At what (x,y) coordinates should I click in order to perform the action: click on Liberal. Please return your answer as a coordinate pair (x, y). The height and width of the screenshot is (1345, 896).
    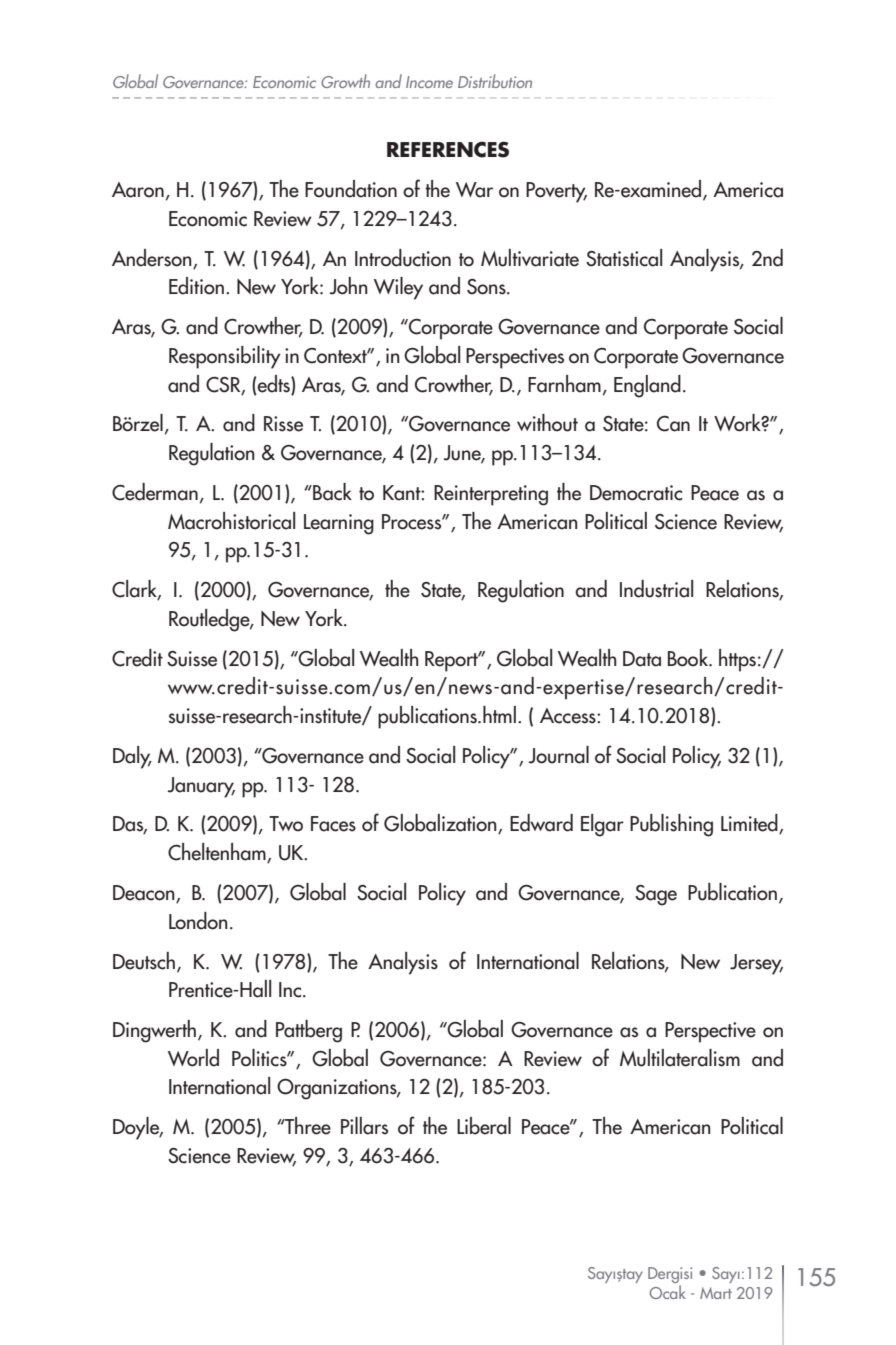
    Looking at the image, I should click on (484, 1126).
